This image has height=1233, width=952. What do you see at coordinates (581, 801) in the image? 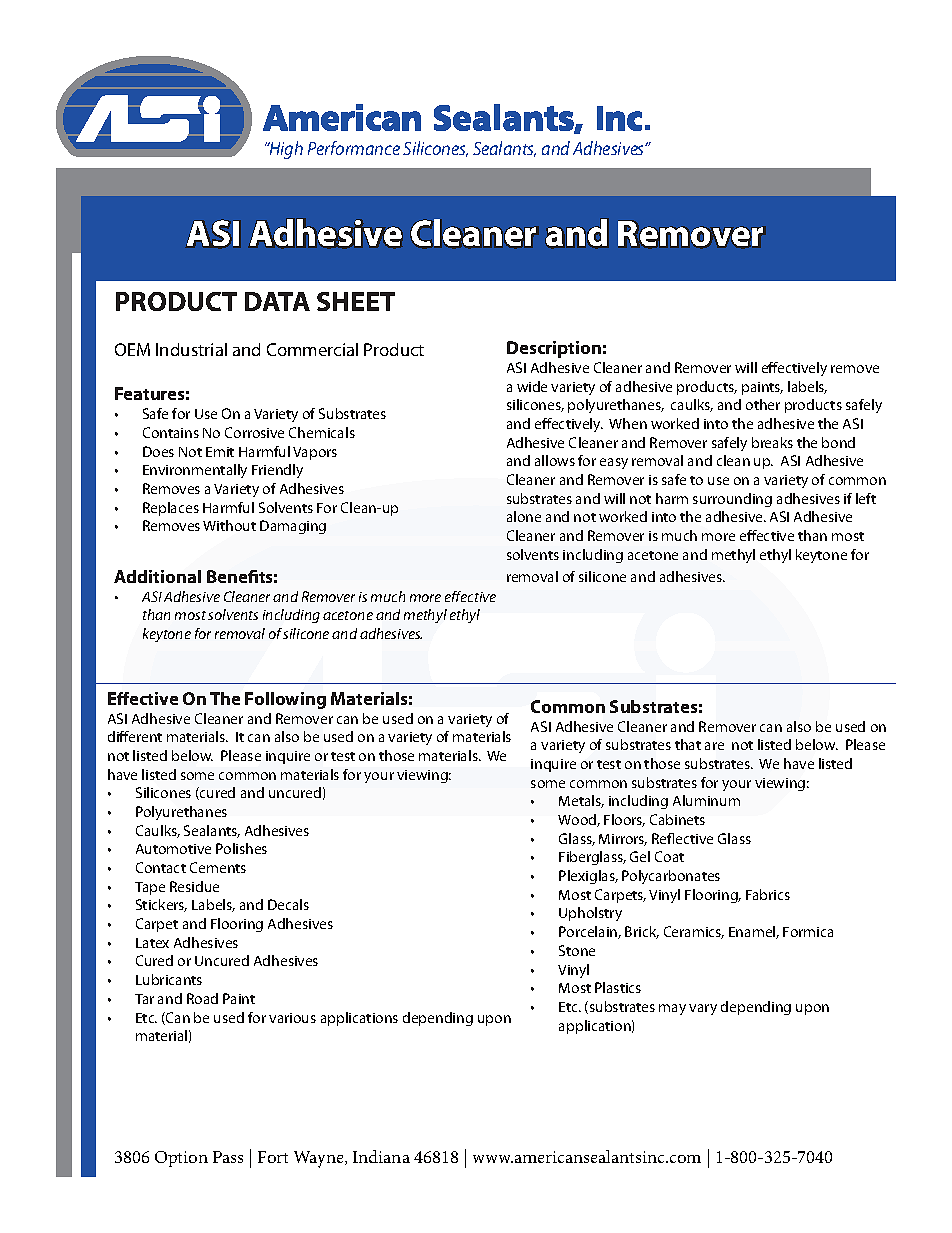
I see `Metals` at bounding box center [581, 801].
